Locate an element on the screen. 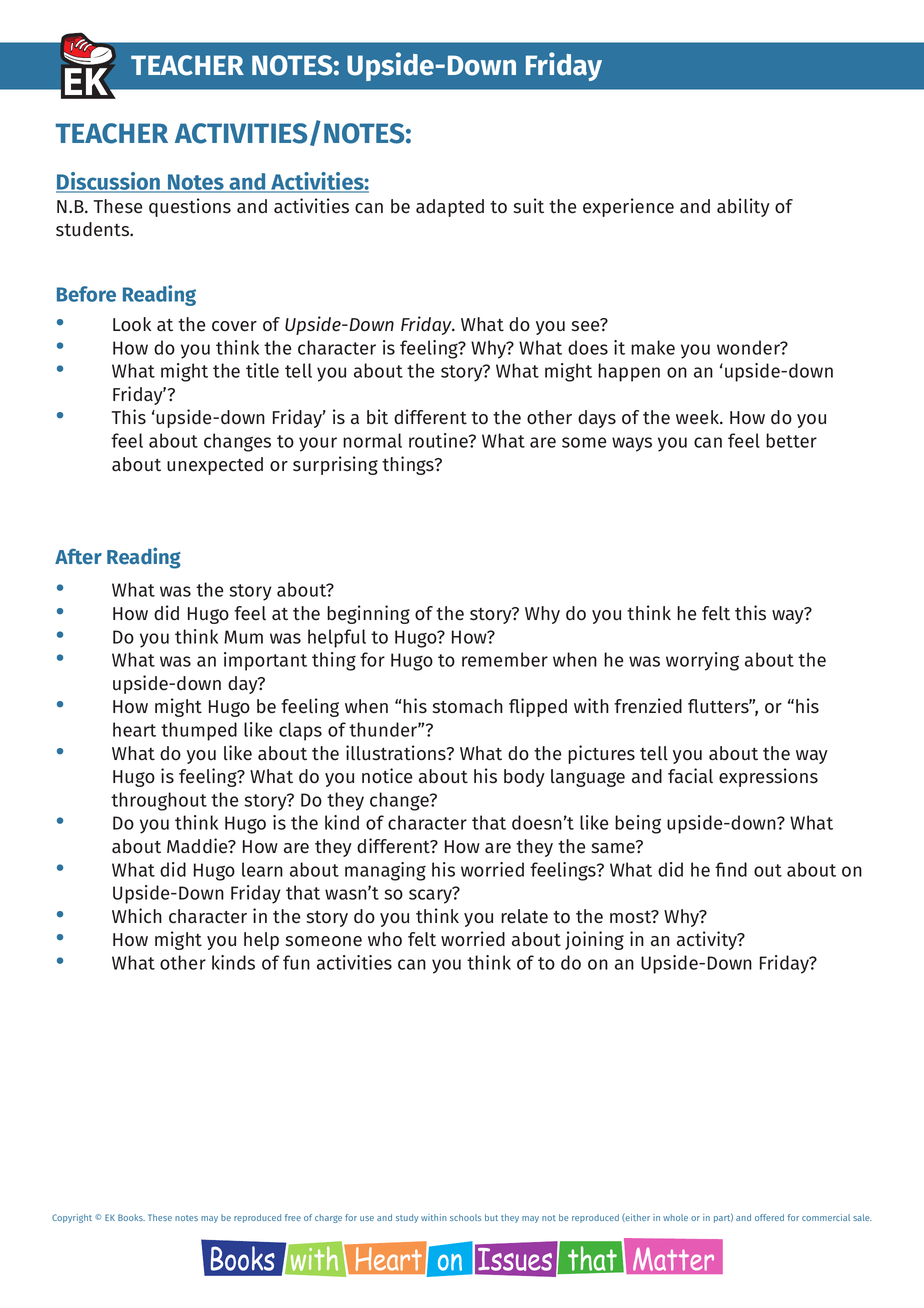 The height and width of the screenshot is (1308, 924). questions is located at coordinates (190, 207).
